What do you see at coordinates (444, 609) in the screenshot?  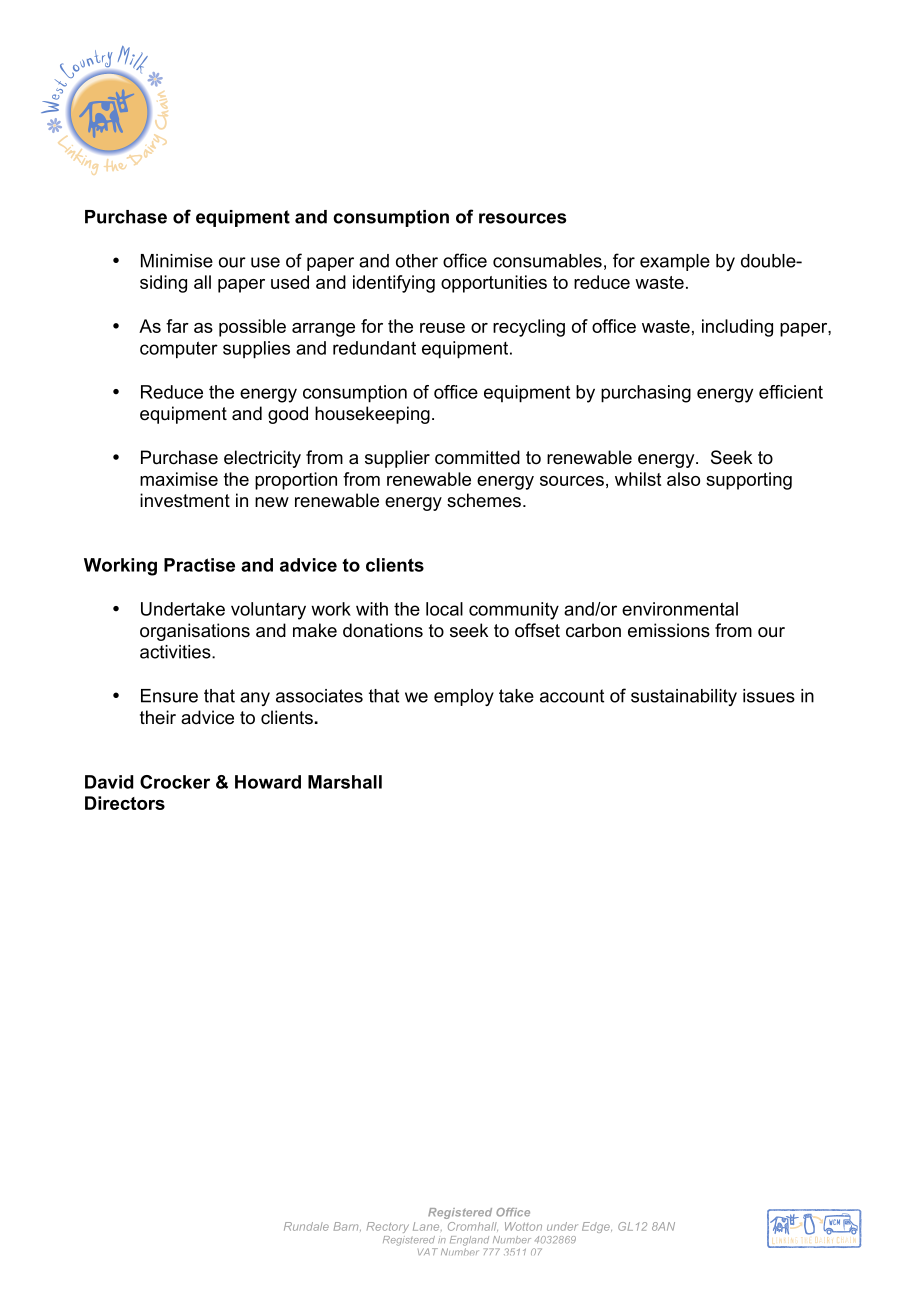 I see `local` at bounding box center [444, 609].
